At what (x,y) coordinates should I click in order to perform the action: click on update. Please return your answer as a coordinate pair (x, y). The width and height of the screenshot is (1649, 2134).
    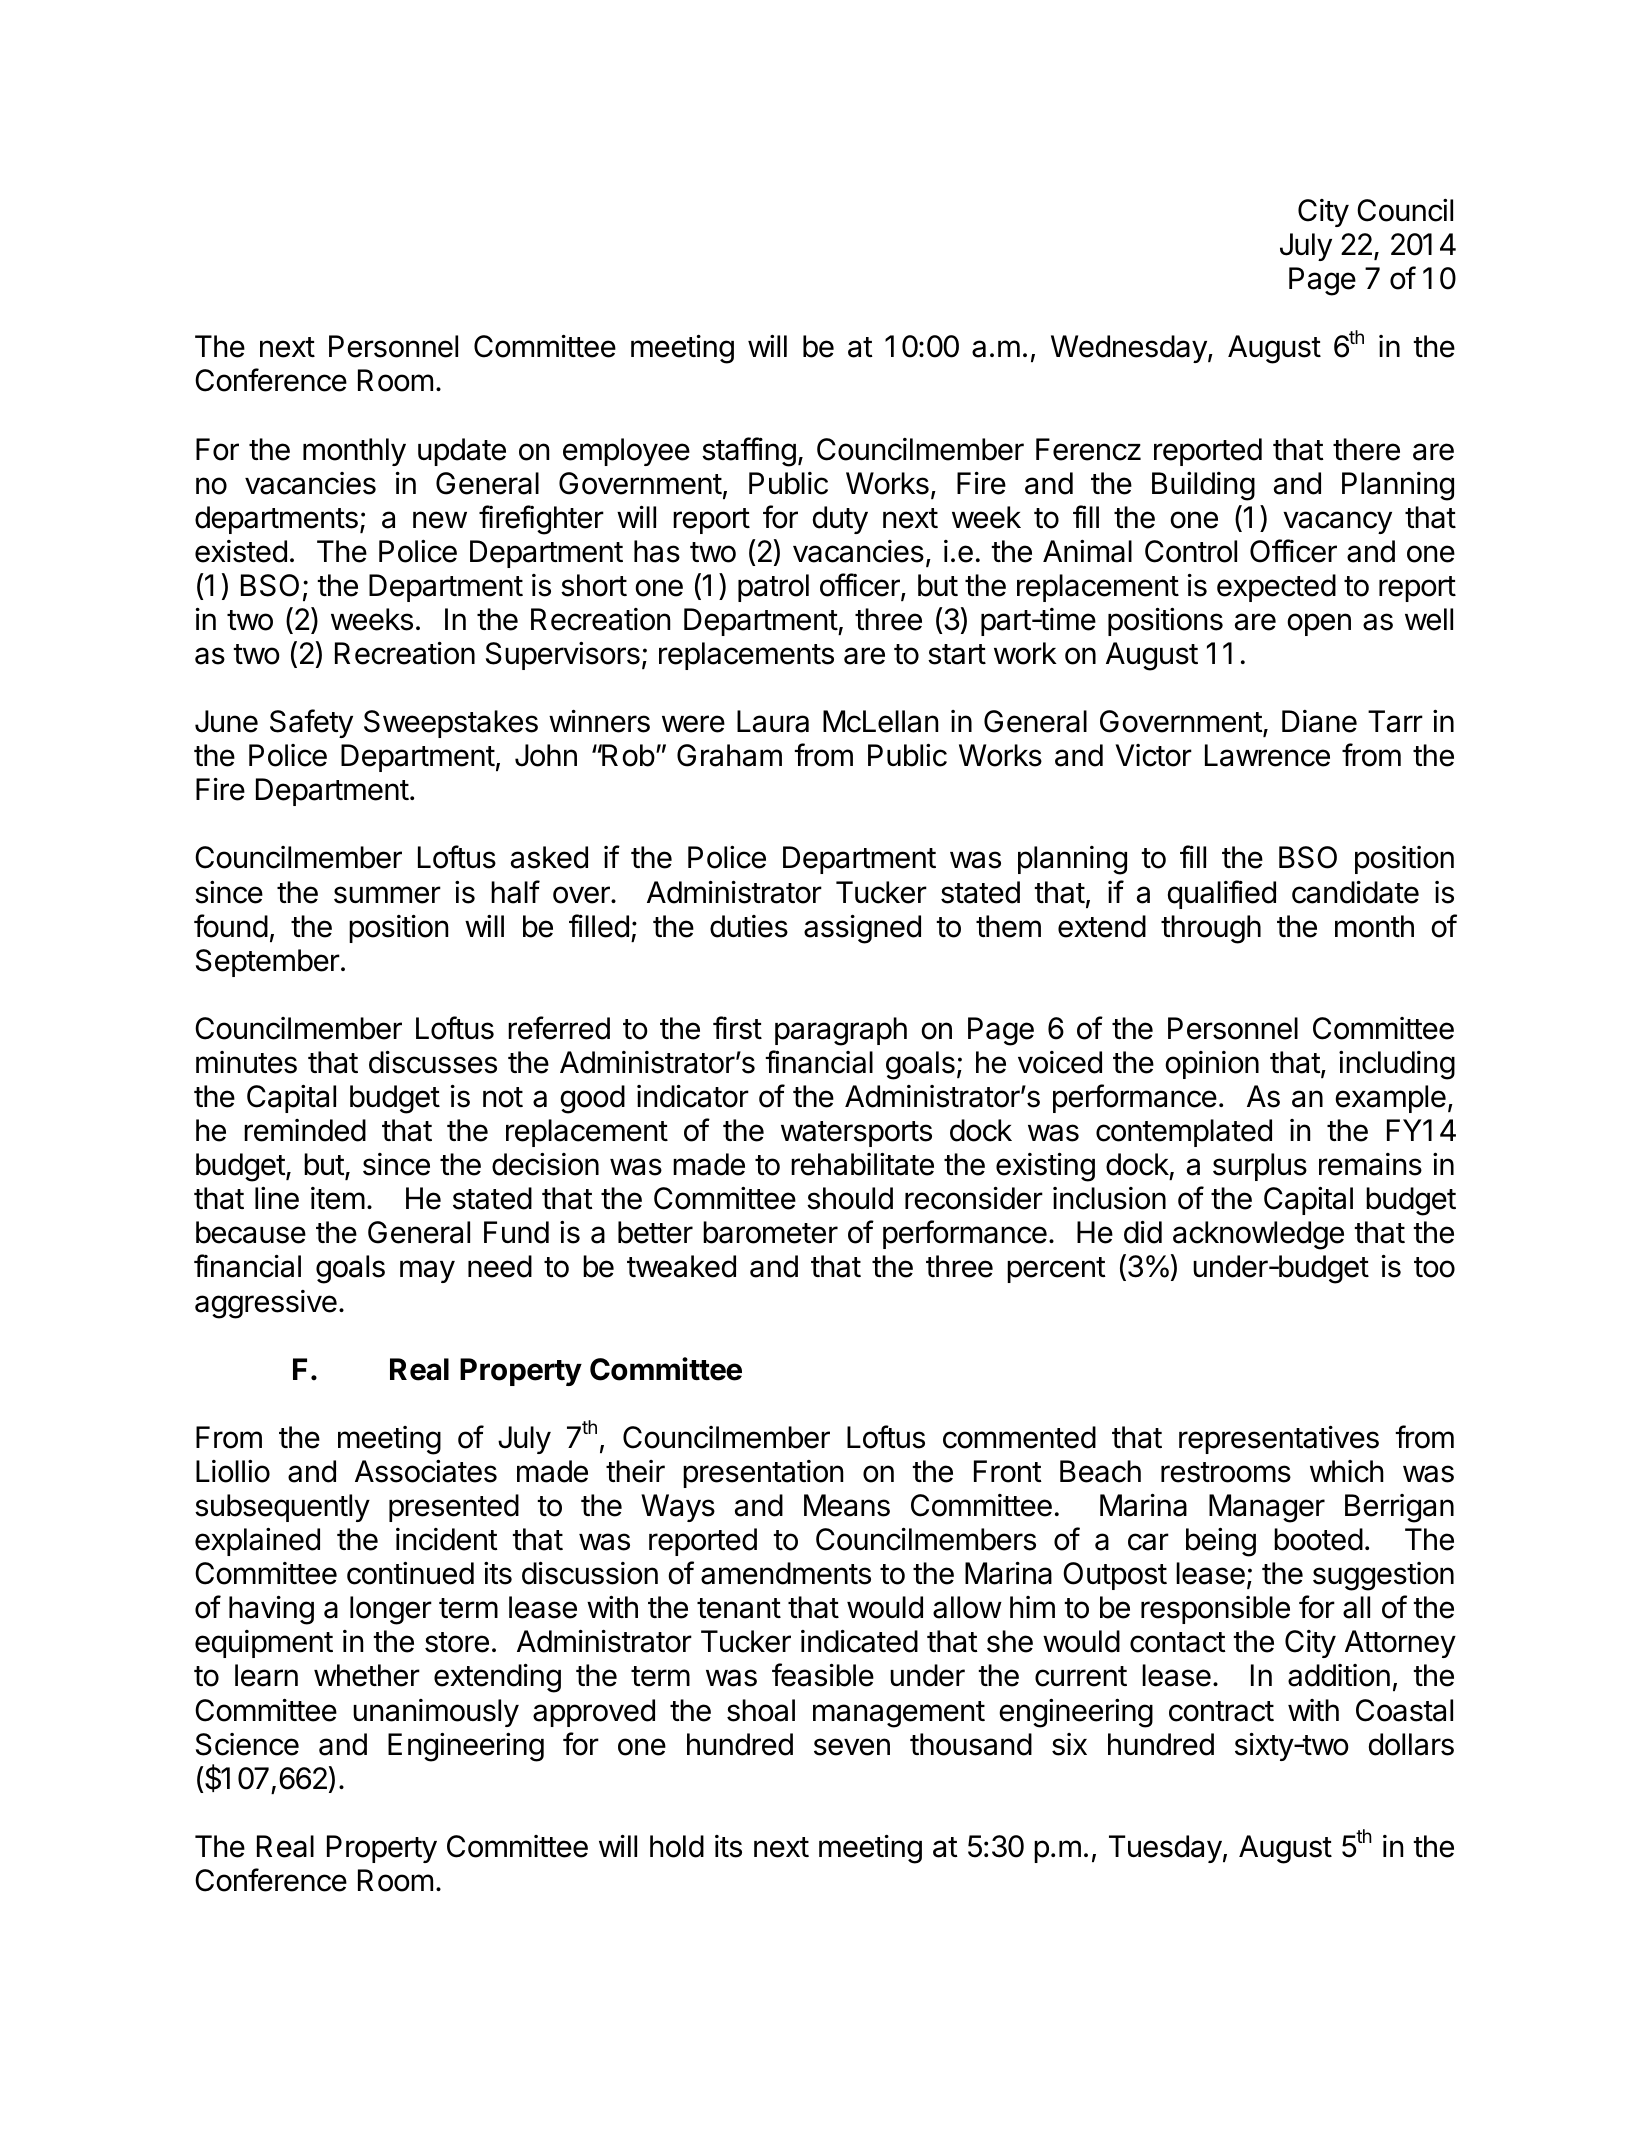
    Looking at the image, I should click on (462, 452).
